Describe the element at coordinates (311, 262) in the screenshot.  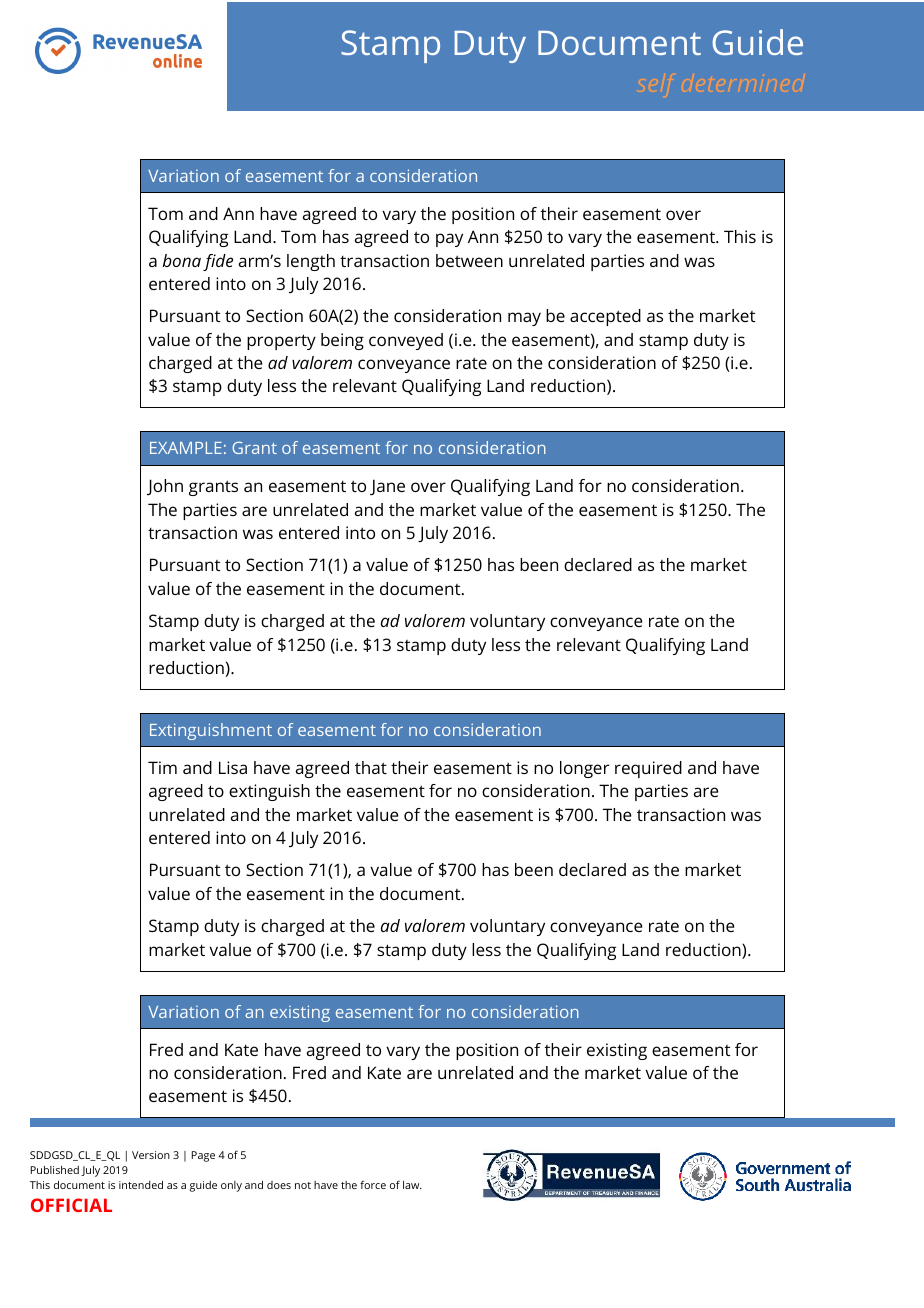
I see `length` at that location.
